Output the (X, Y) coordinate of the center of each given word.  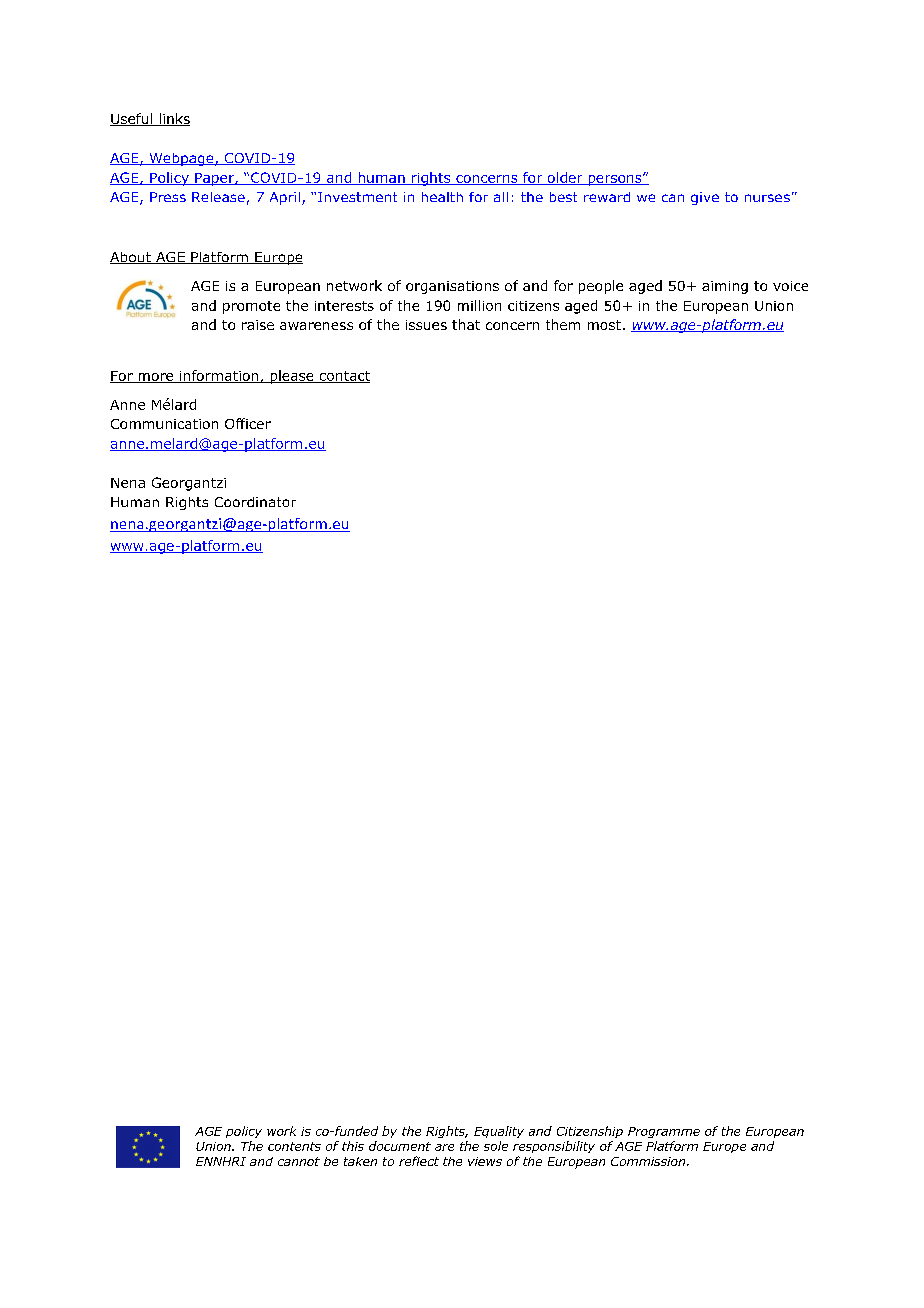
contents (294, 1146)
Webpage (181, 159)
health (442, 197)
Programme (664, 1132)
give (705, 198)
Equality (499, 1132)
